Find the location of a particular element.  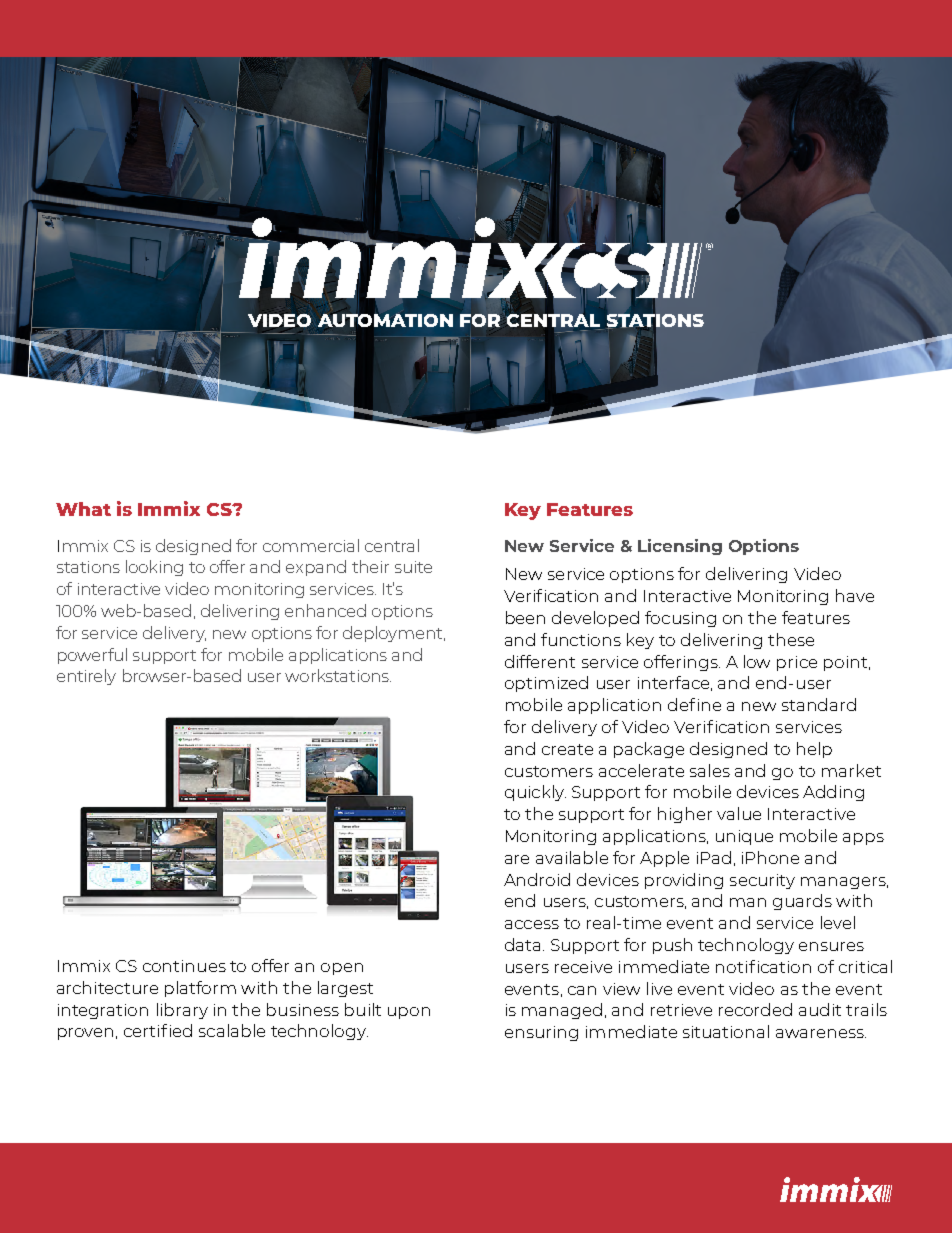

suite is located at coordinates (413, 567).
